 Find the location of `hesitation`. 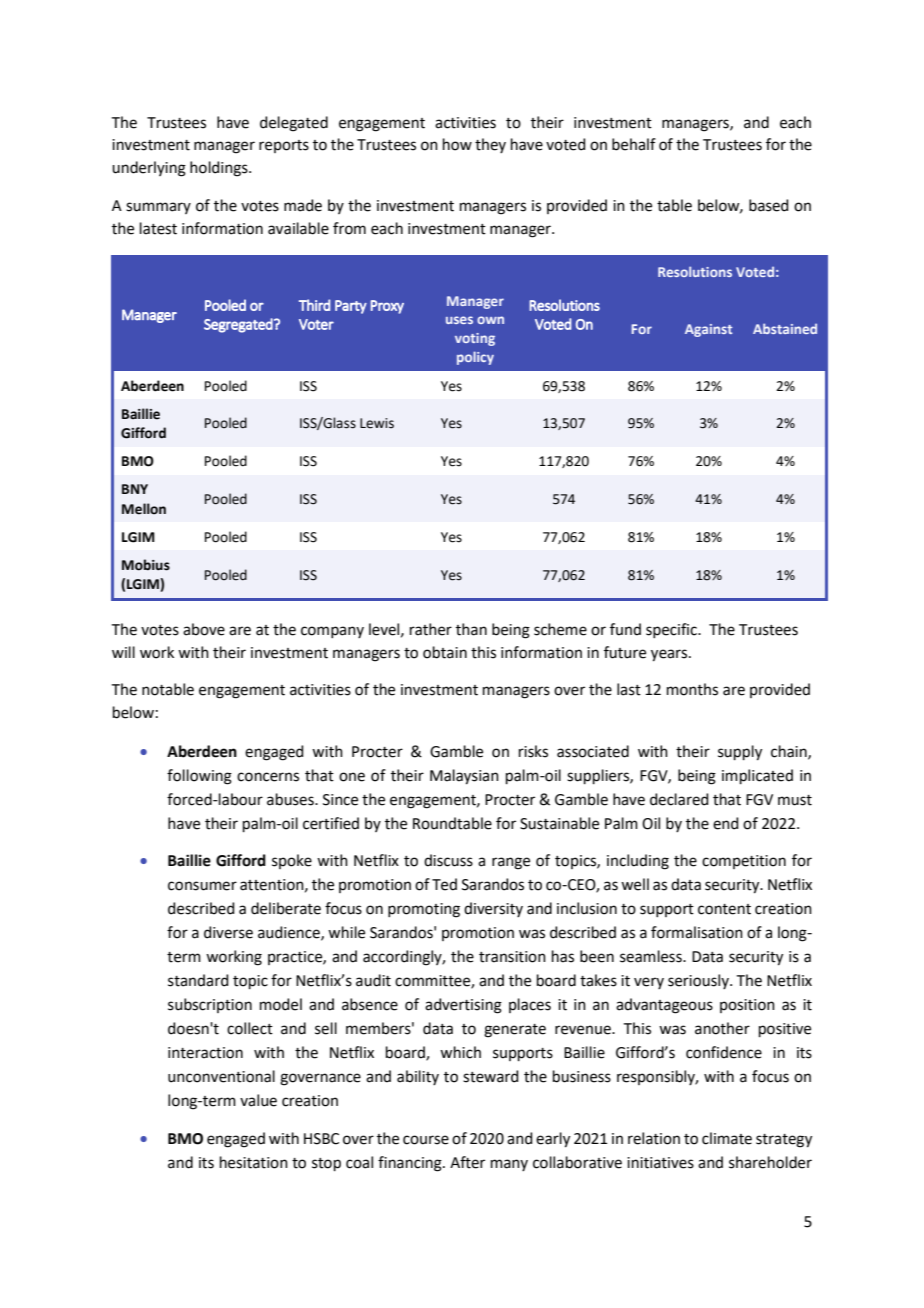

hesitation is located at coordinates (254, 1162).
